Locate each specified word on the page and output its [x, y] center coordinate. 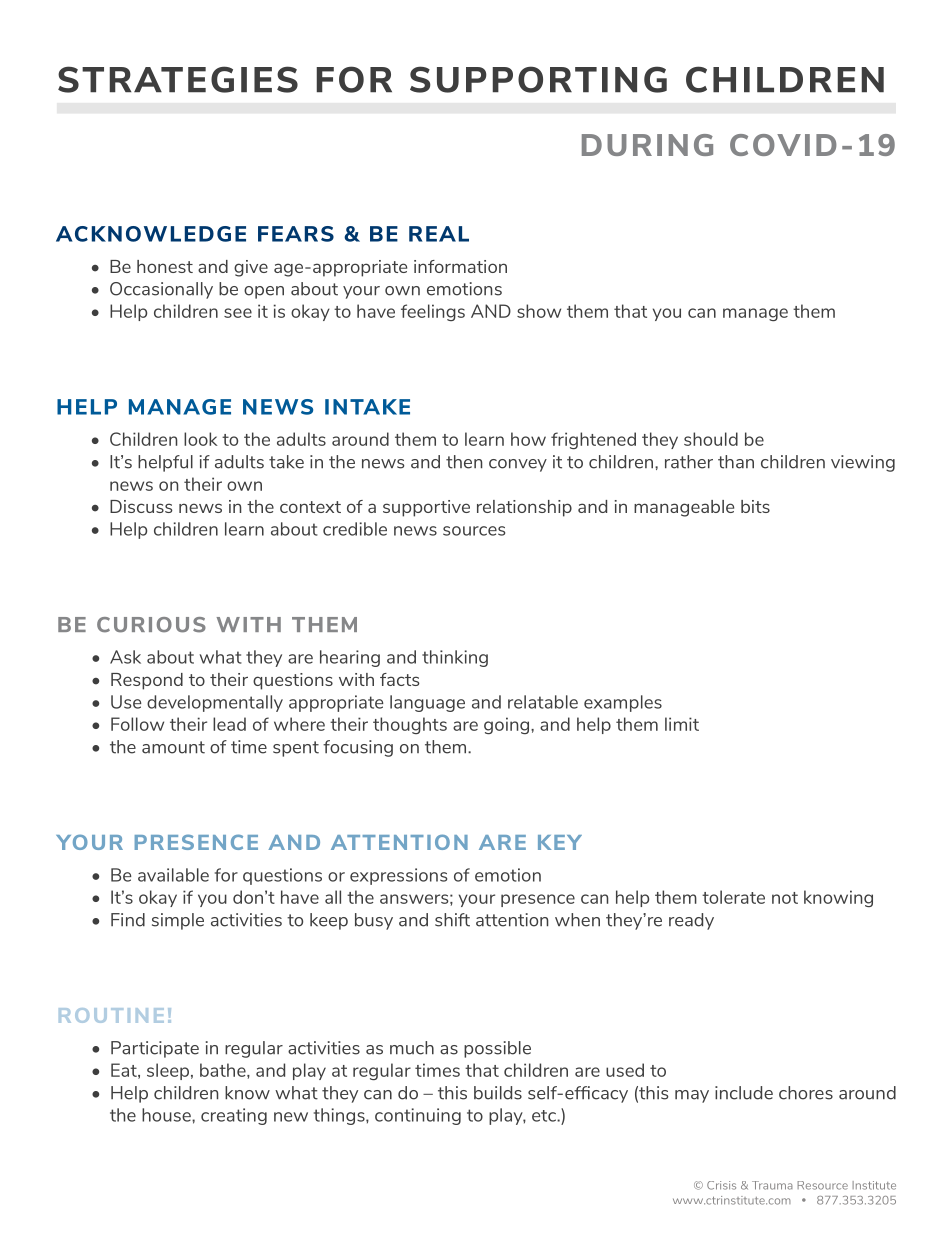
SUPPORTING [538, 79]
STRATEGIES [178, 79]
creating [234, 1116]
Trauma [772, 1185]
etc [545, 1116]
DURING [647, 145]
